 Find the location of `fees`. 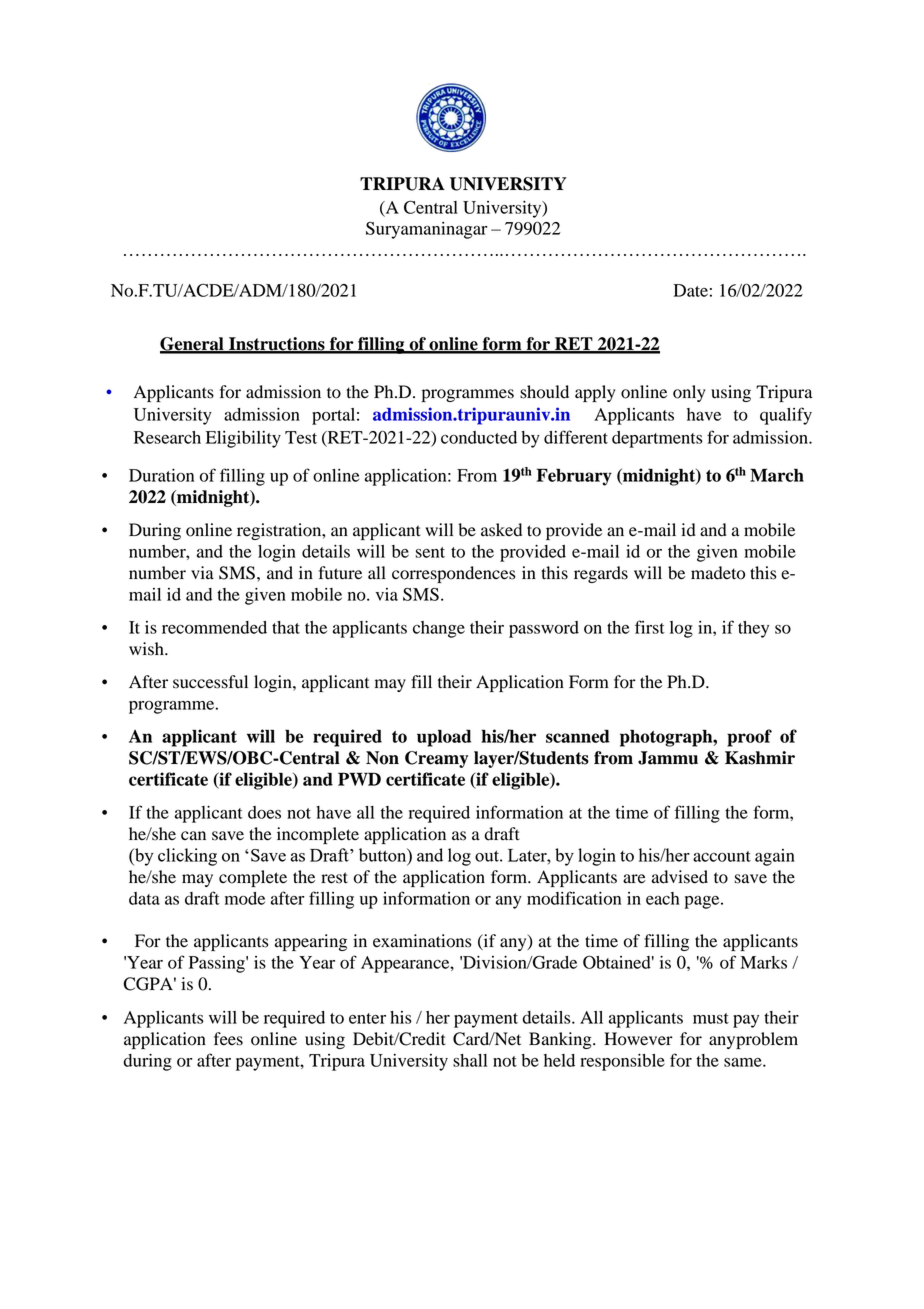

fees is located at coordinates (228, 1039).
